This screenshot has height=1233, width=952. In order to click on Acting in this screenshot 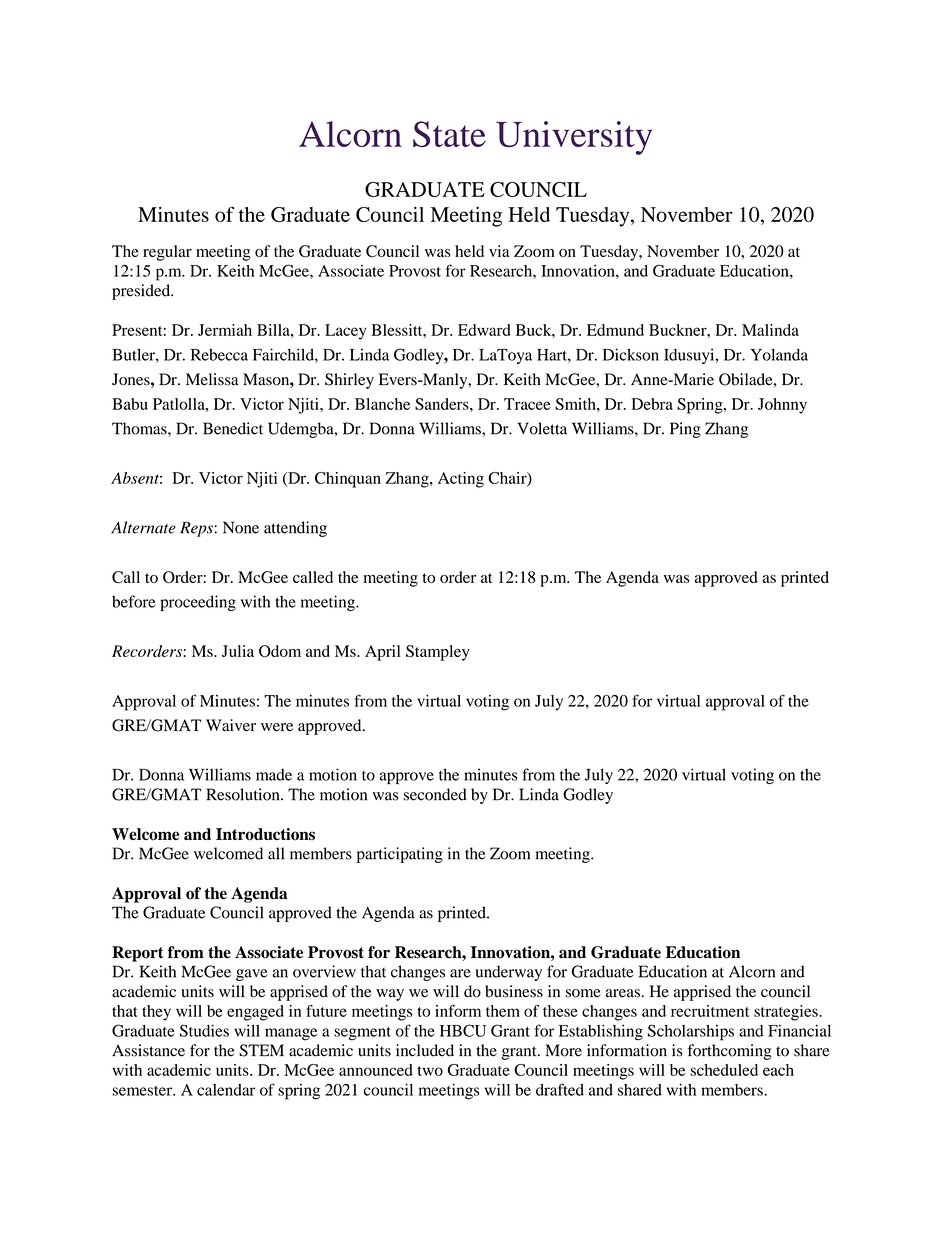, I will do `click(461, 480)`.
